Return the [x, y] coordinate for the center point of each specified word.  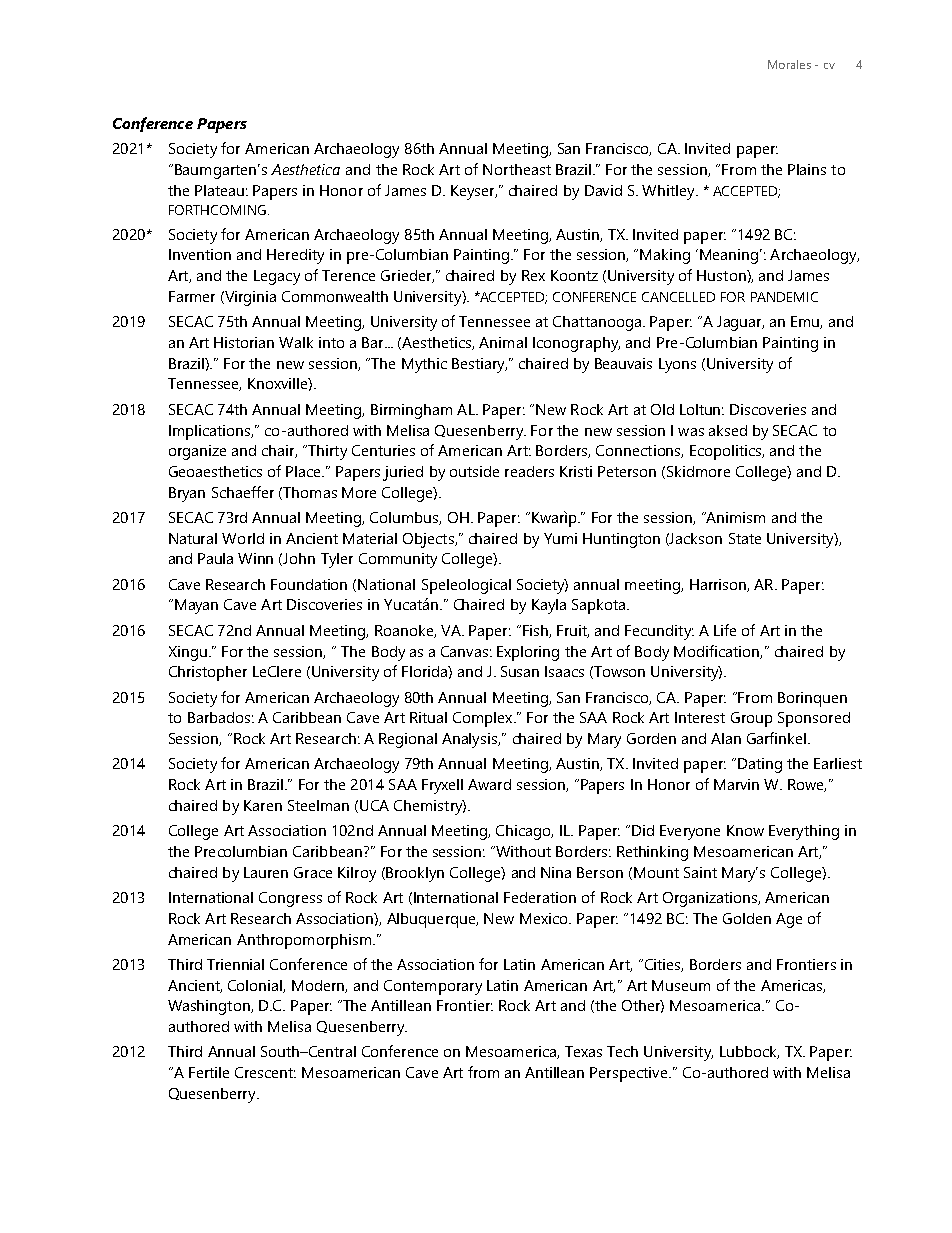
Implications [211, 432]
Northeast [517, 169]
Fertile [209, 1072]
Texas [583, 1051]
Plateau [219, 190]
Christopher [208, 673]
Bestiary [479, 365]
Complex [484, 719]
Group [751, 719]
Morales [789, 64]
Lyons [677, 365]
